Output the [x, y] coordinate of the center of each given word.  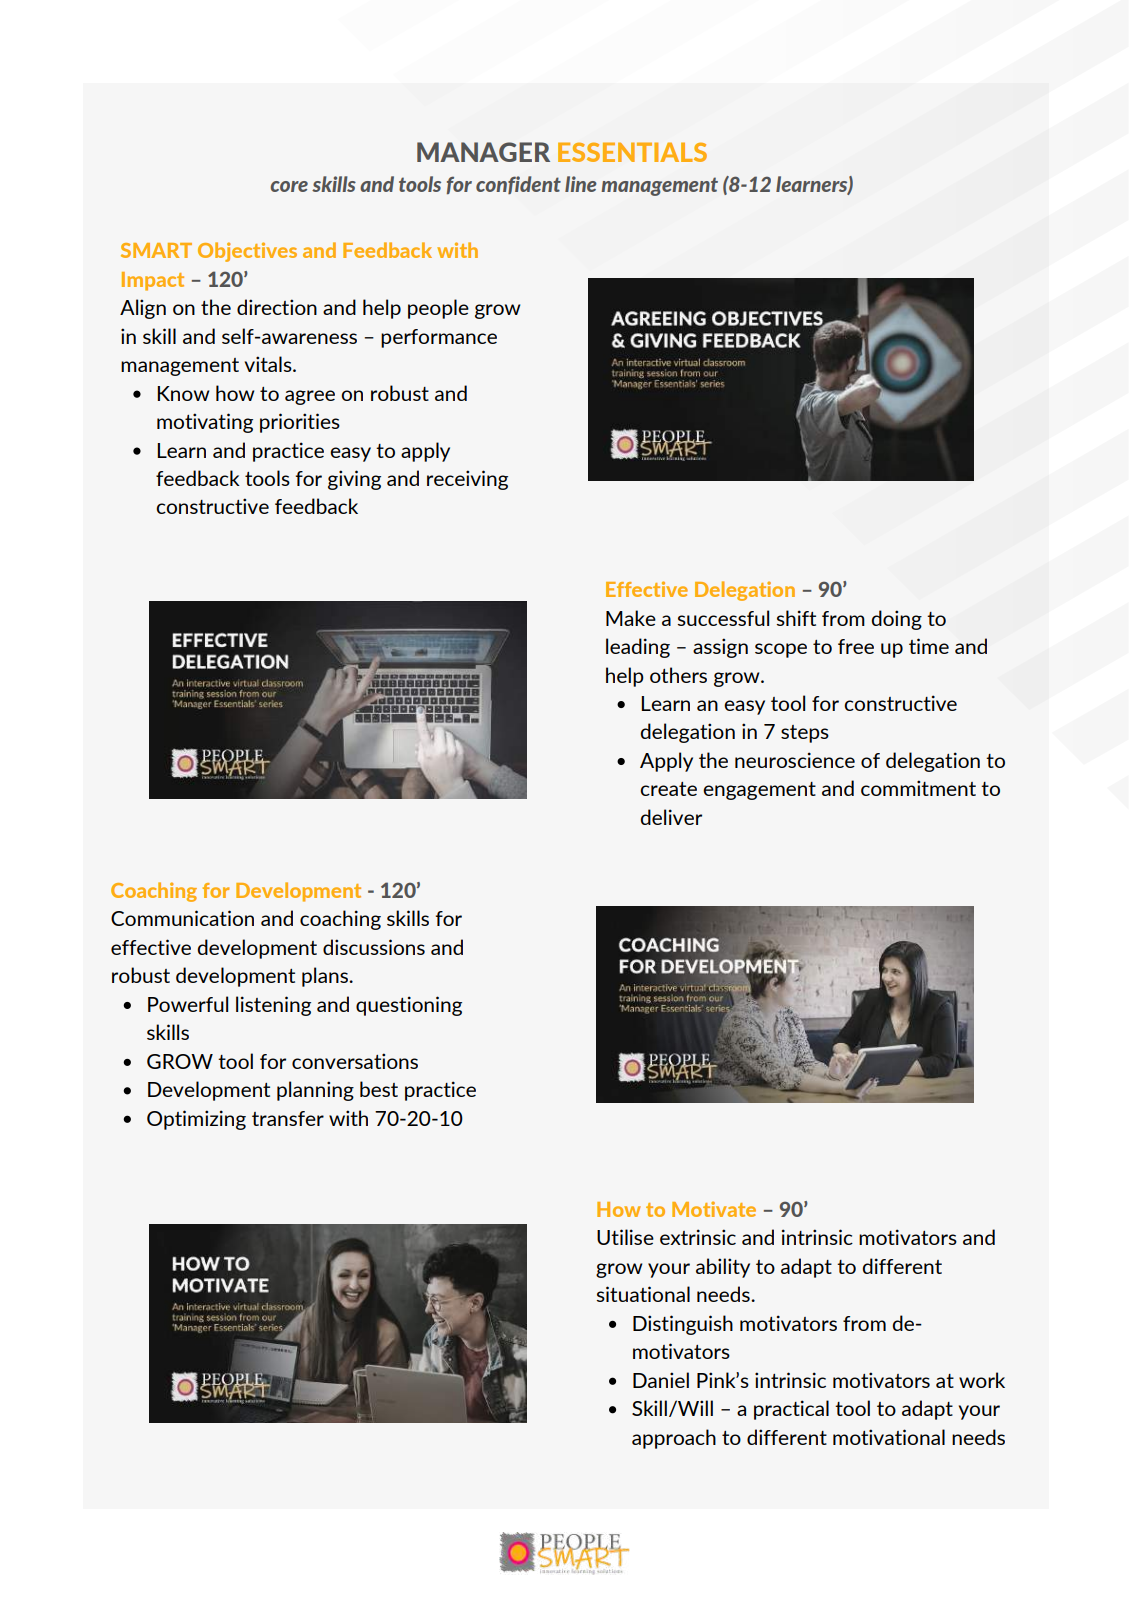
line [581, 184]
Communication [182, 918]
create [668, 789]
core [289, 186]
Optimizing [196, 1120]
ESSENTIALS [632, 152]
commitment [918, 788]
